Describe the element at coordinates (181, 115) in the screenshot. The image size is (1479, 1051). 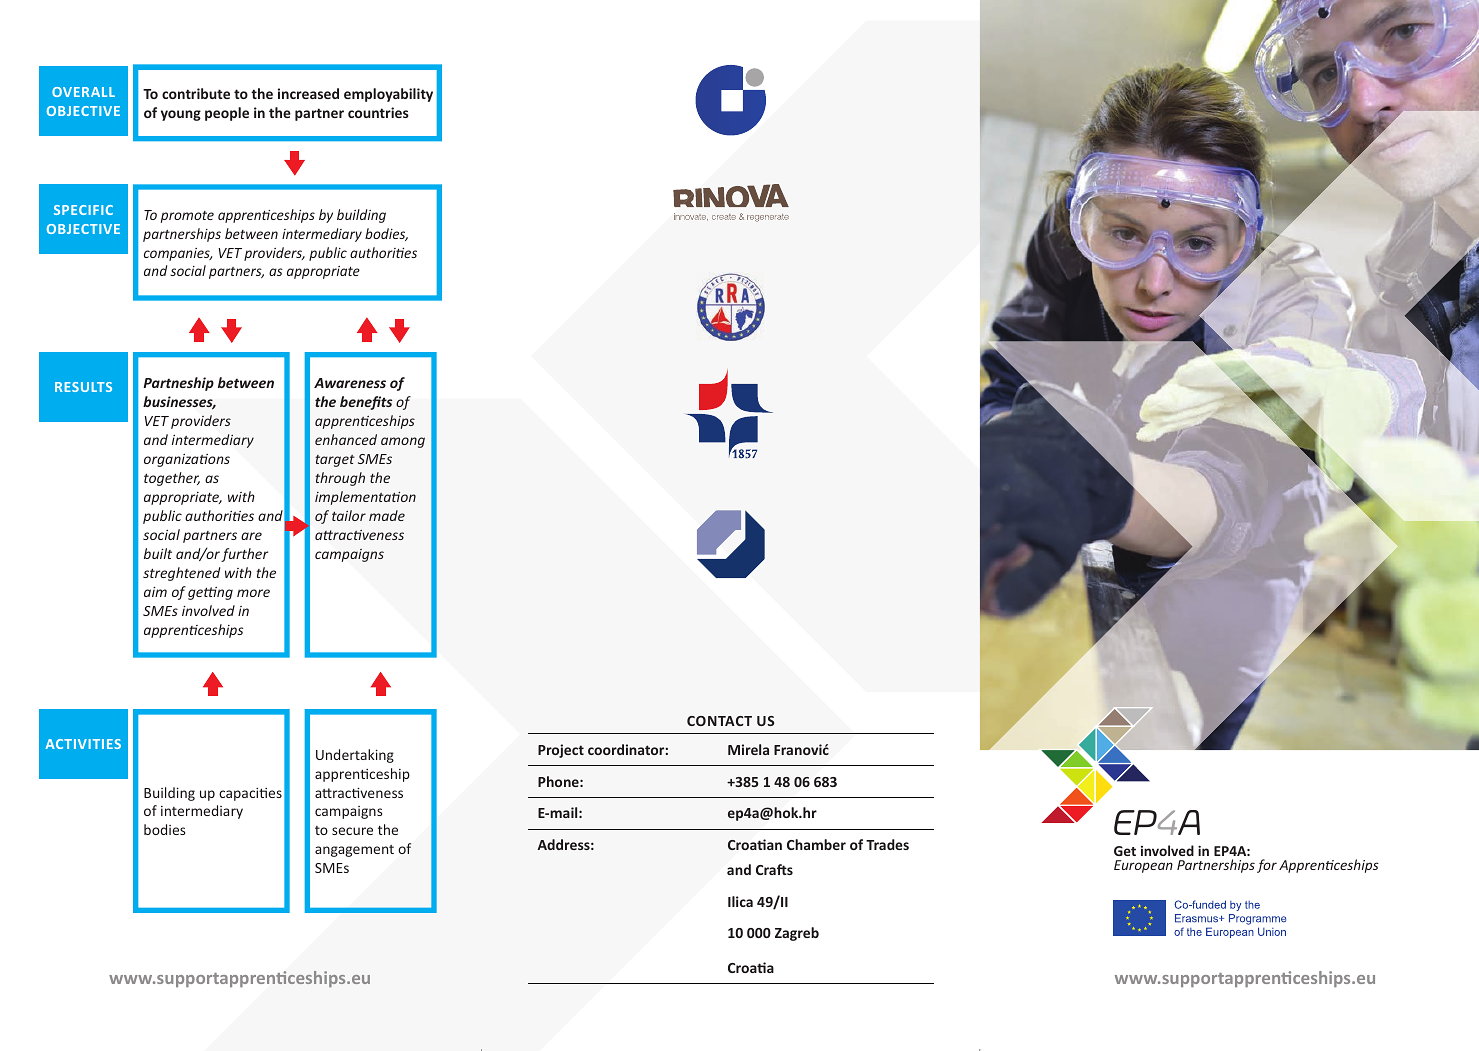
I see `young` at that location.
